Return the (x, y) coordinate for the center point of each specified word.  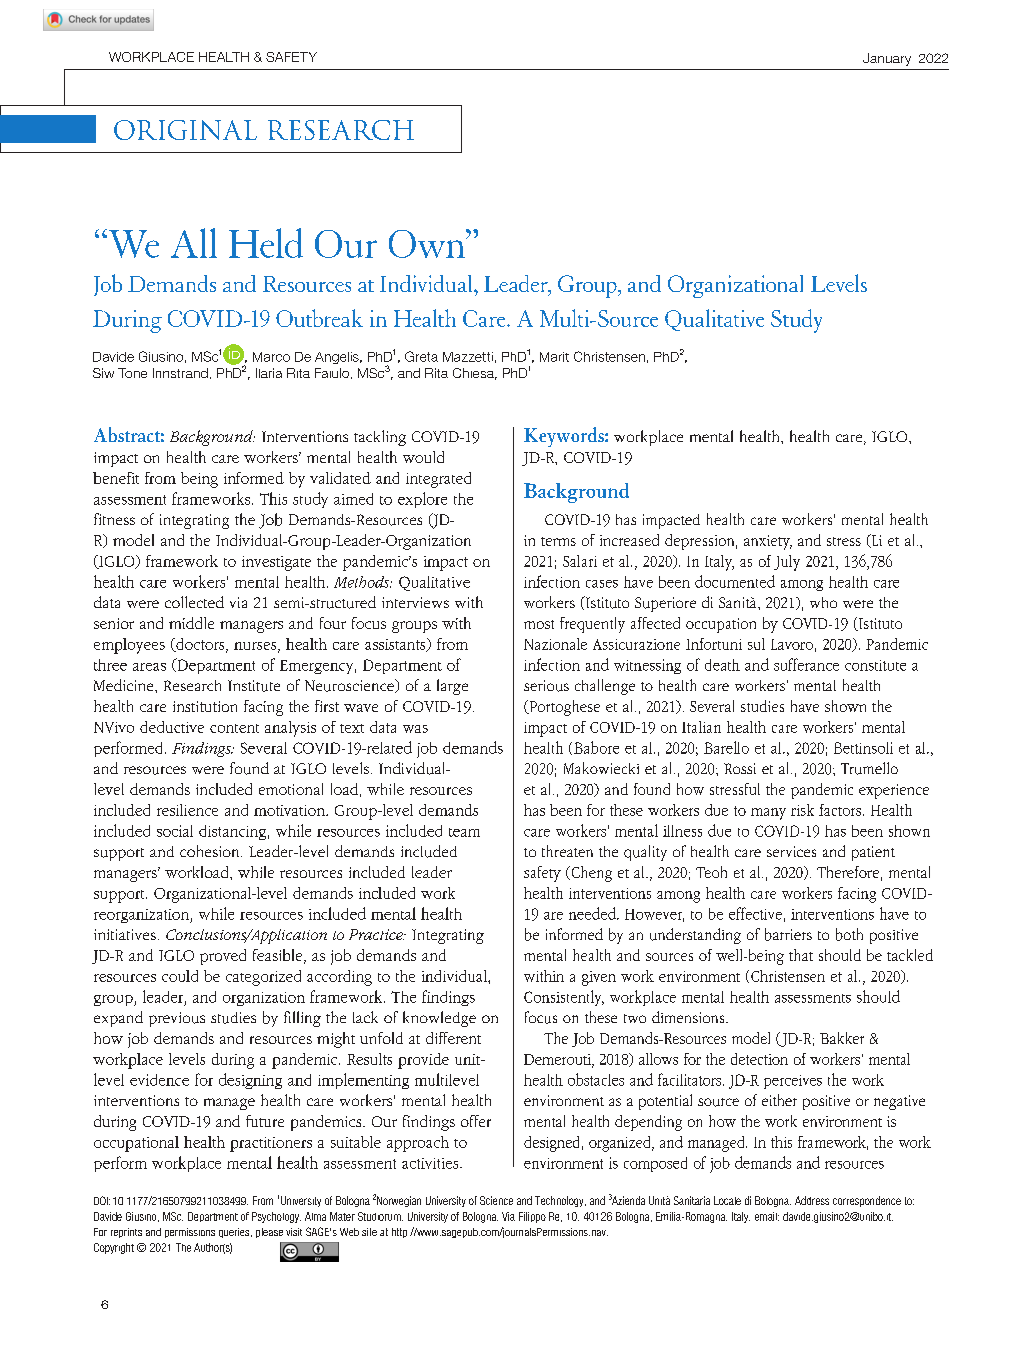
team (464, 832)
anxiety (768, 542)
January (887, 59)
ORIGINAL (185, 130)
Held (266, 243)
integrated (438, 480)
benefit (116, 478)
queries (235, 1233)
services (791, 851)
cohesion (211, 851)
